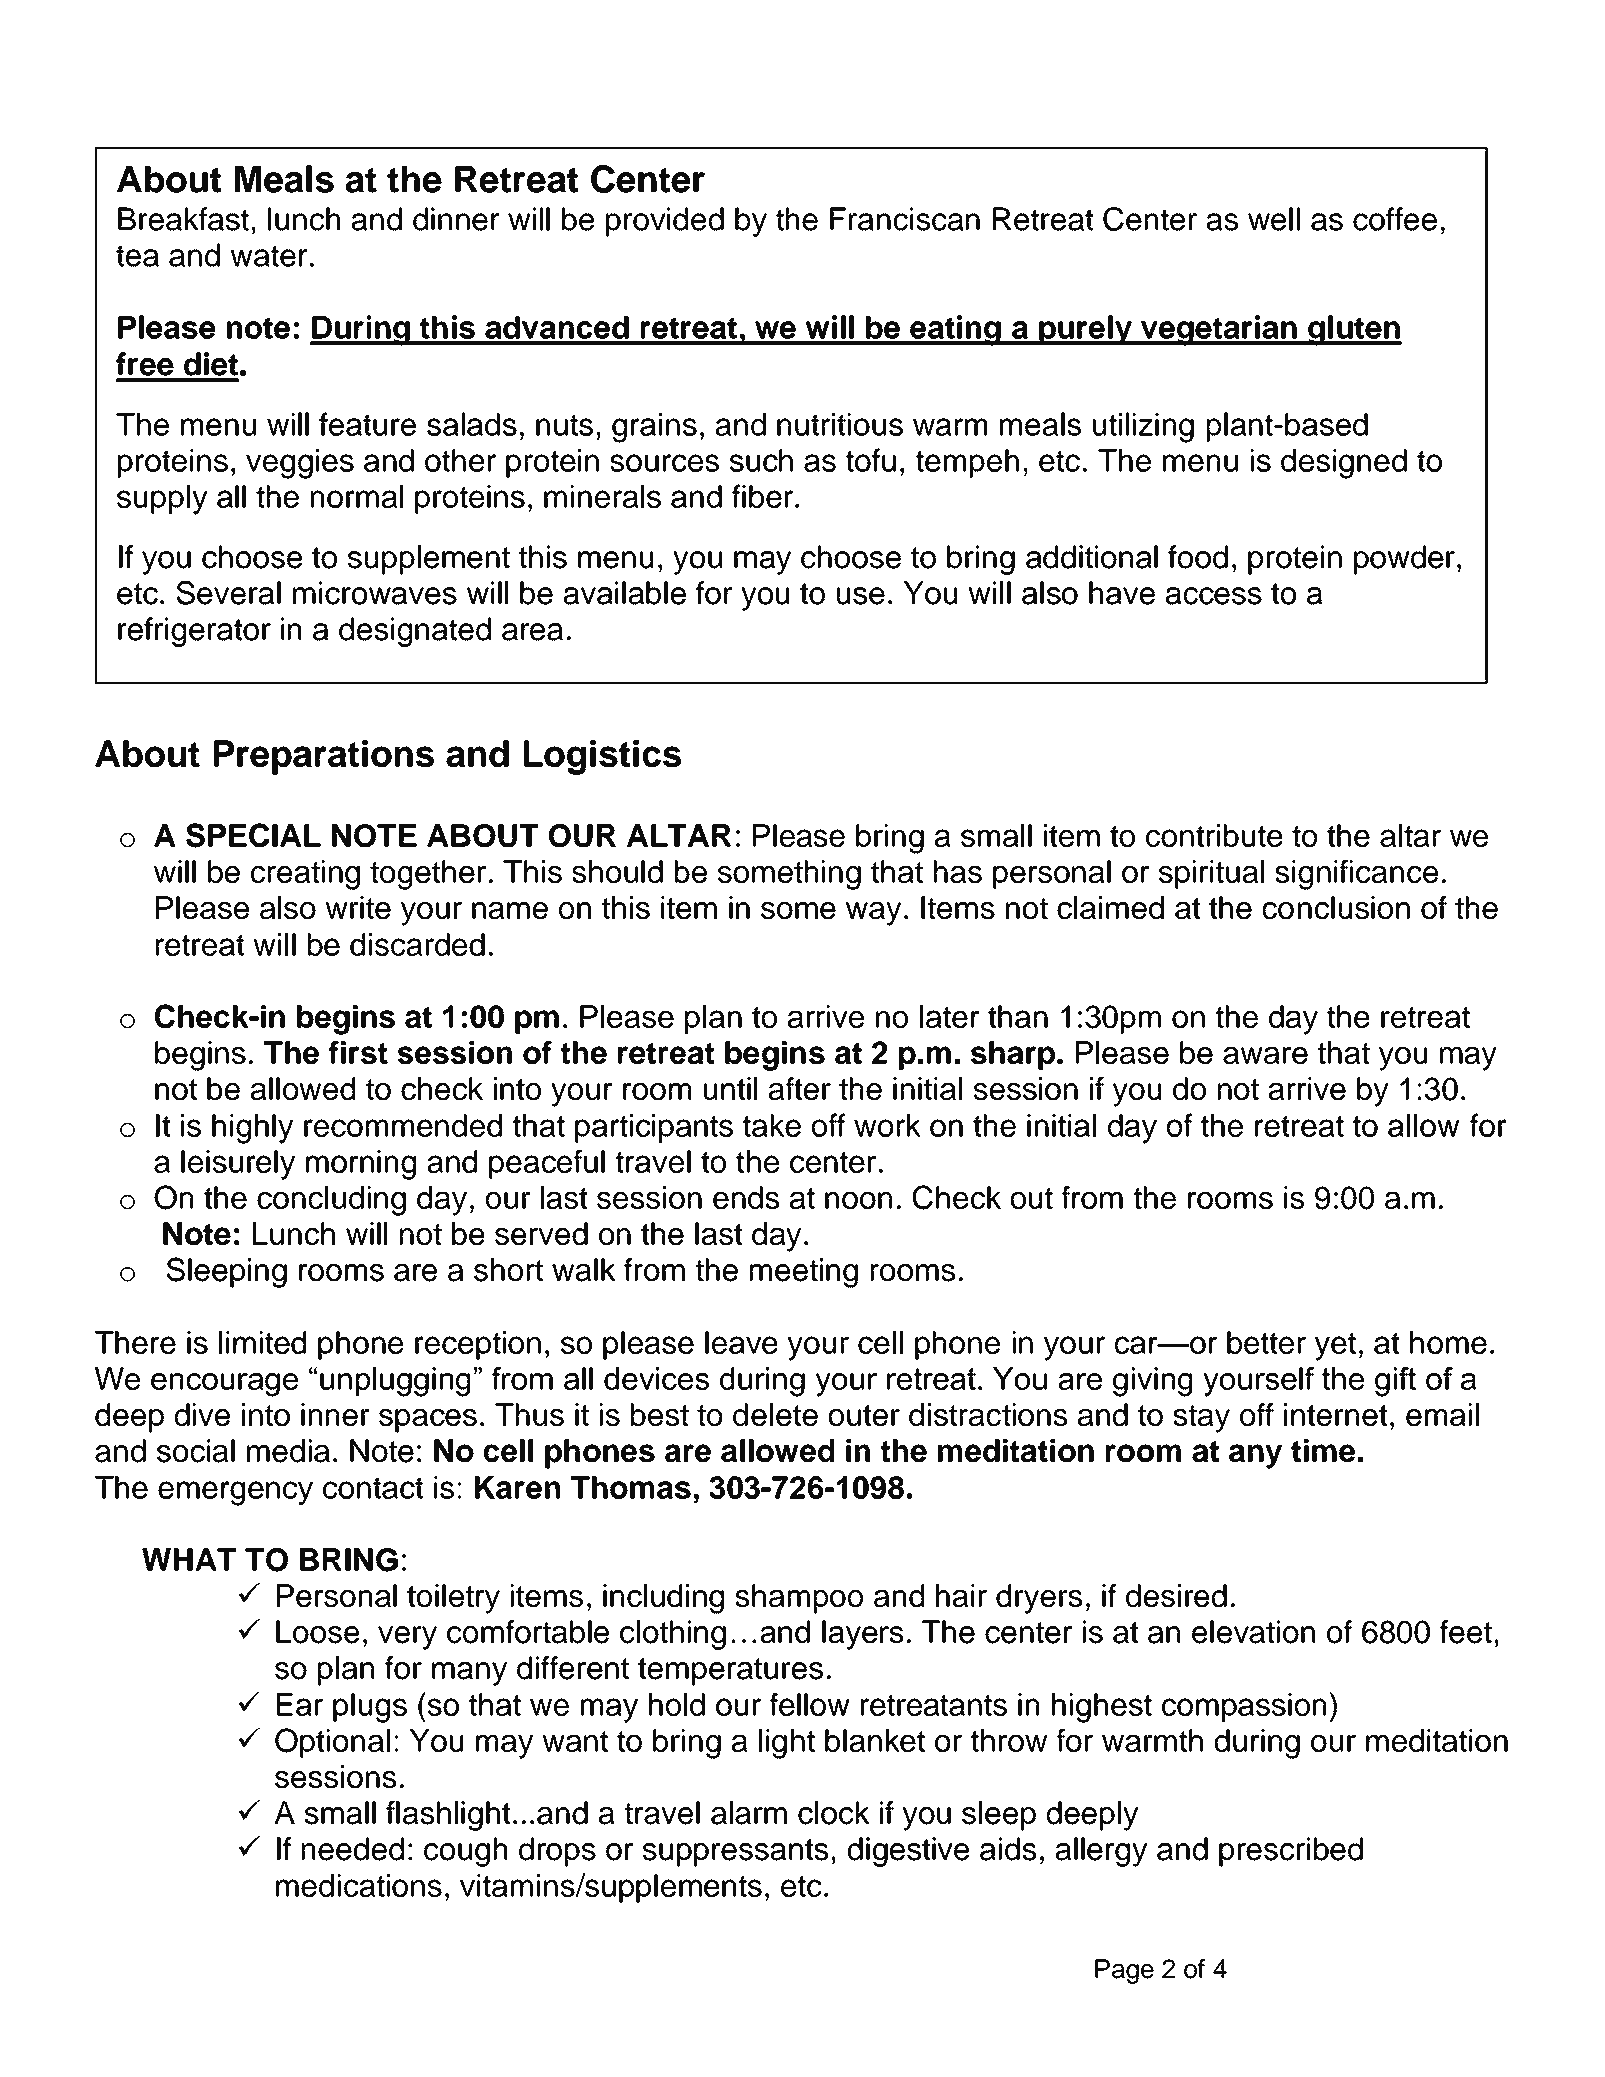 This page has width=1605, height=2077. Describe the element at coordinates (253, 835) in the page. I see `SPECIAL` at that location.
